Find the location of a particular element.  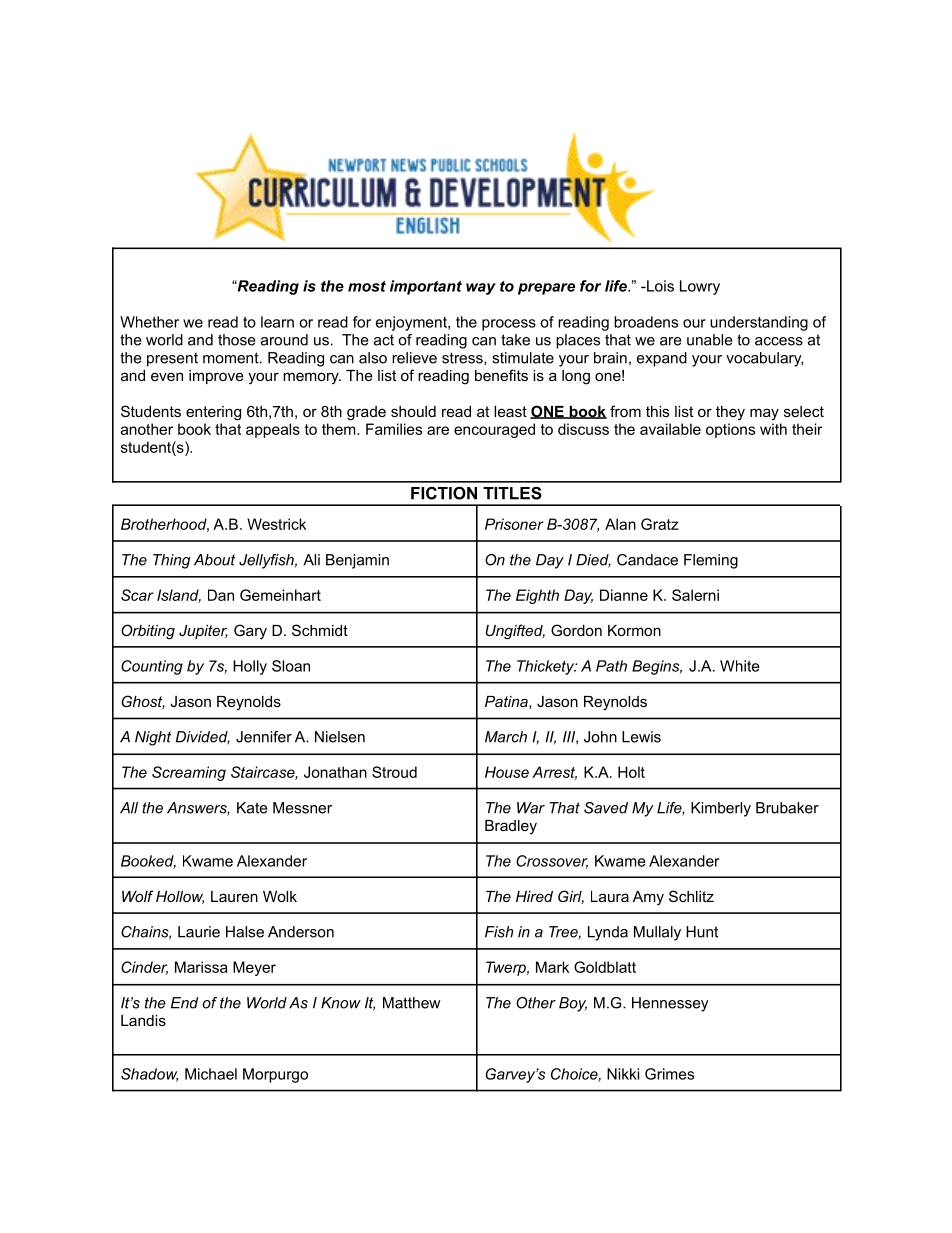

understanding is located at coordinates (759, 323).
